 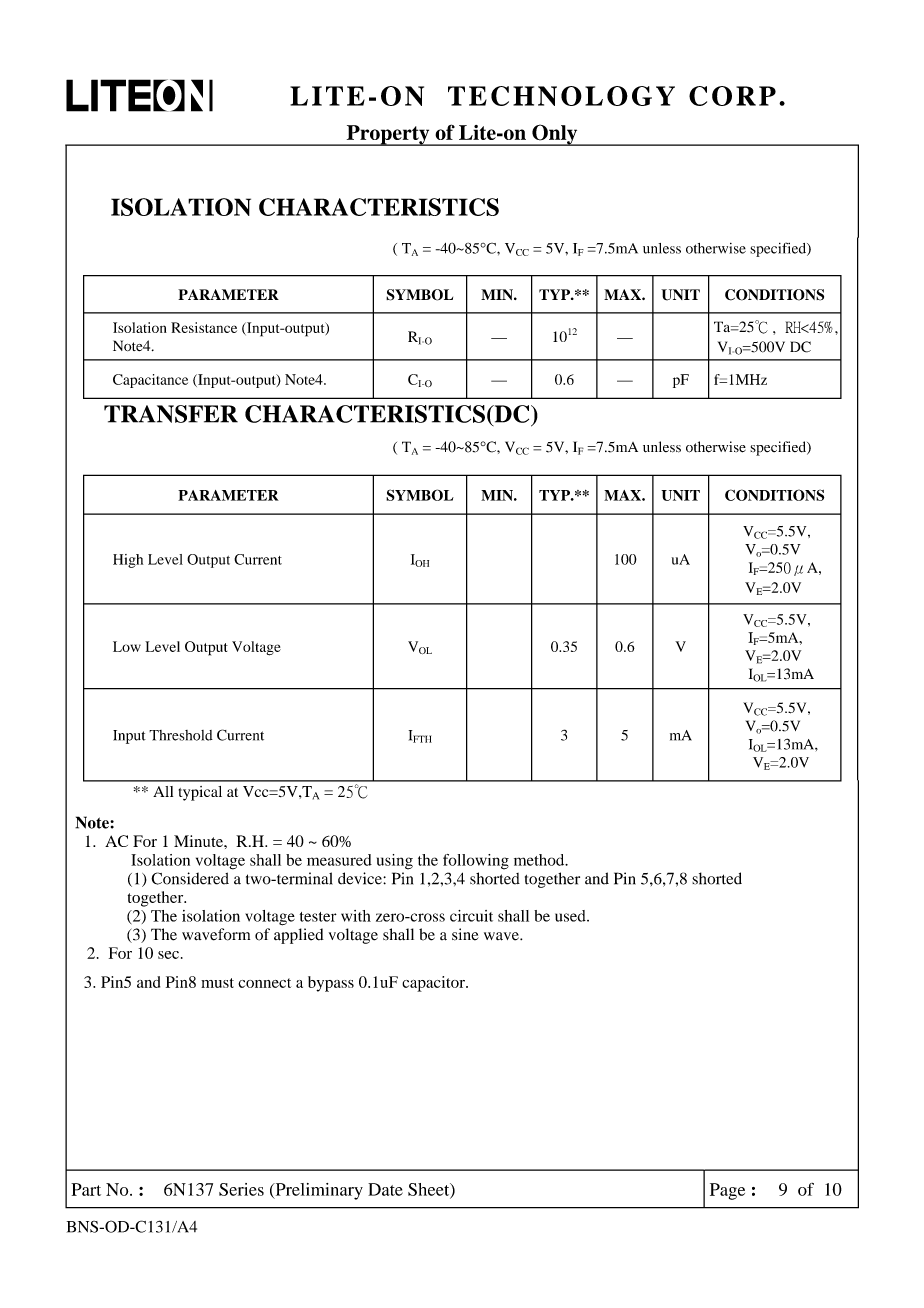 What do you see at coordinates (385, 1189) in the image?
I see `Date` at bounding box center [385, 1189].
